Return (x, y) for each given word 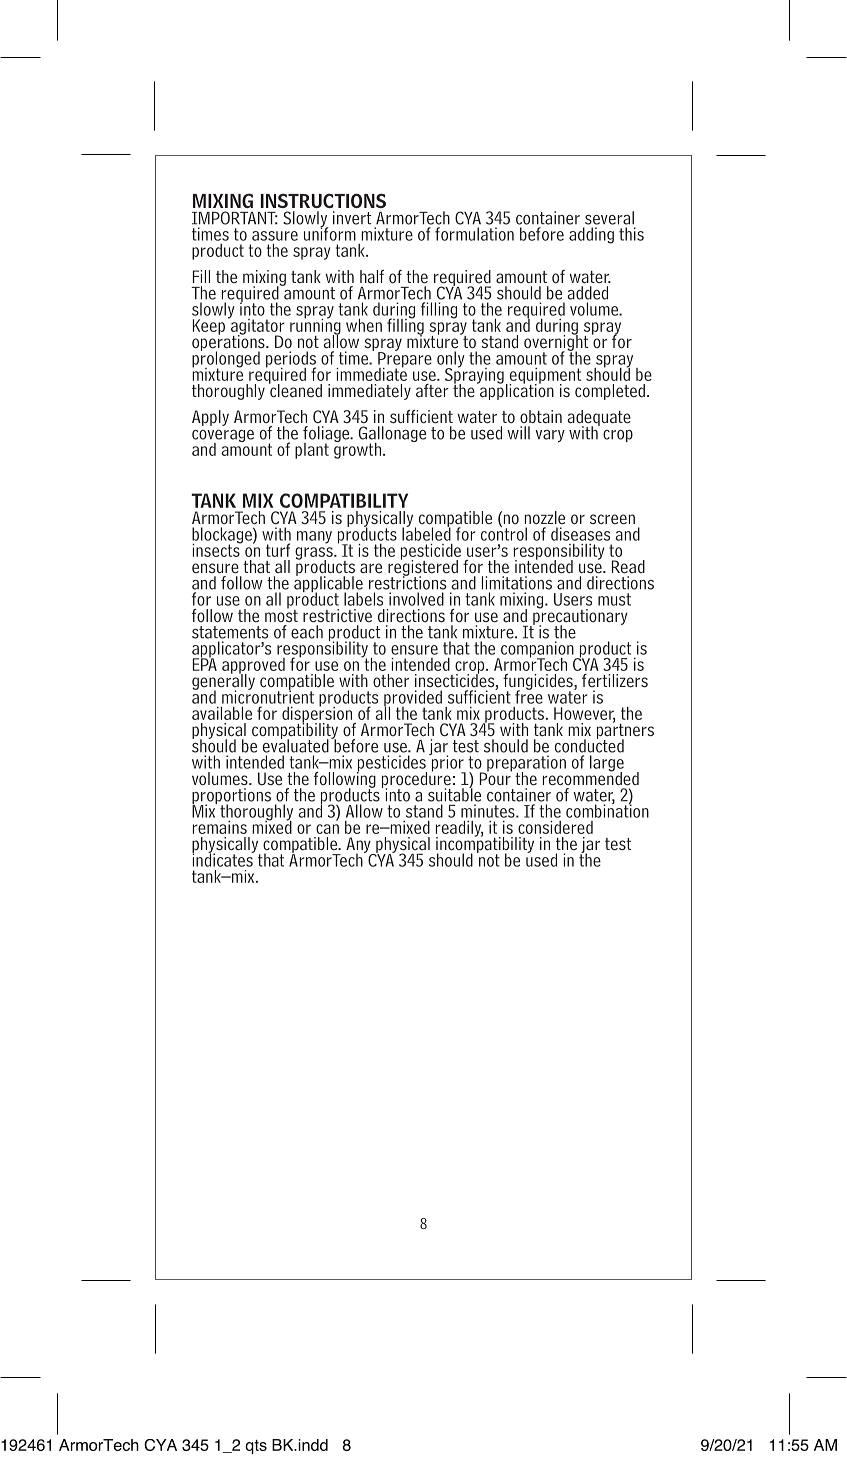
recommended (591, 777)
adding (591, 235)
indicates (223, 859)
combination (607, 810)
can (327, 829)
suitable (454, 794)
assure (275, 236)
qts (256, 1447)
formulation (474, 234)
